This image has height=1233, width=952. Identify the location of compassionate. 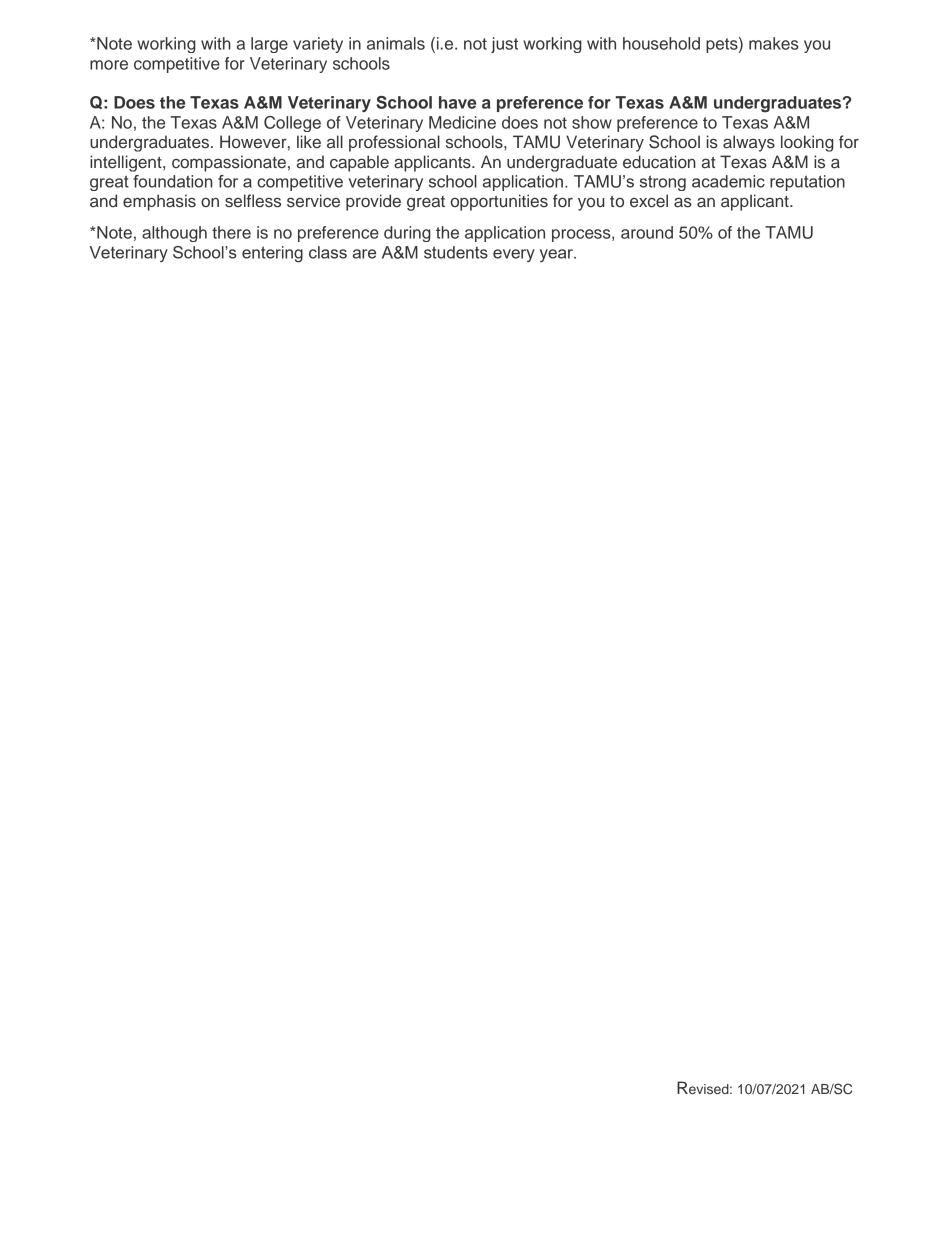
(229, 163).
